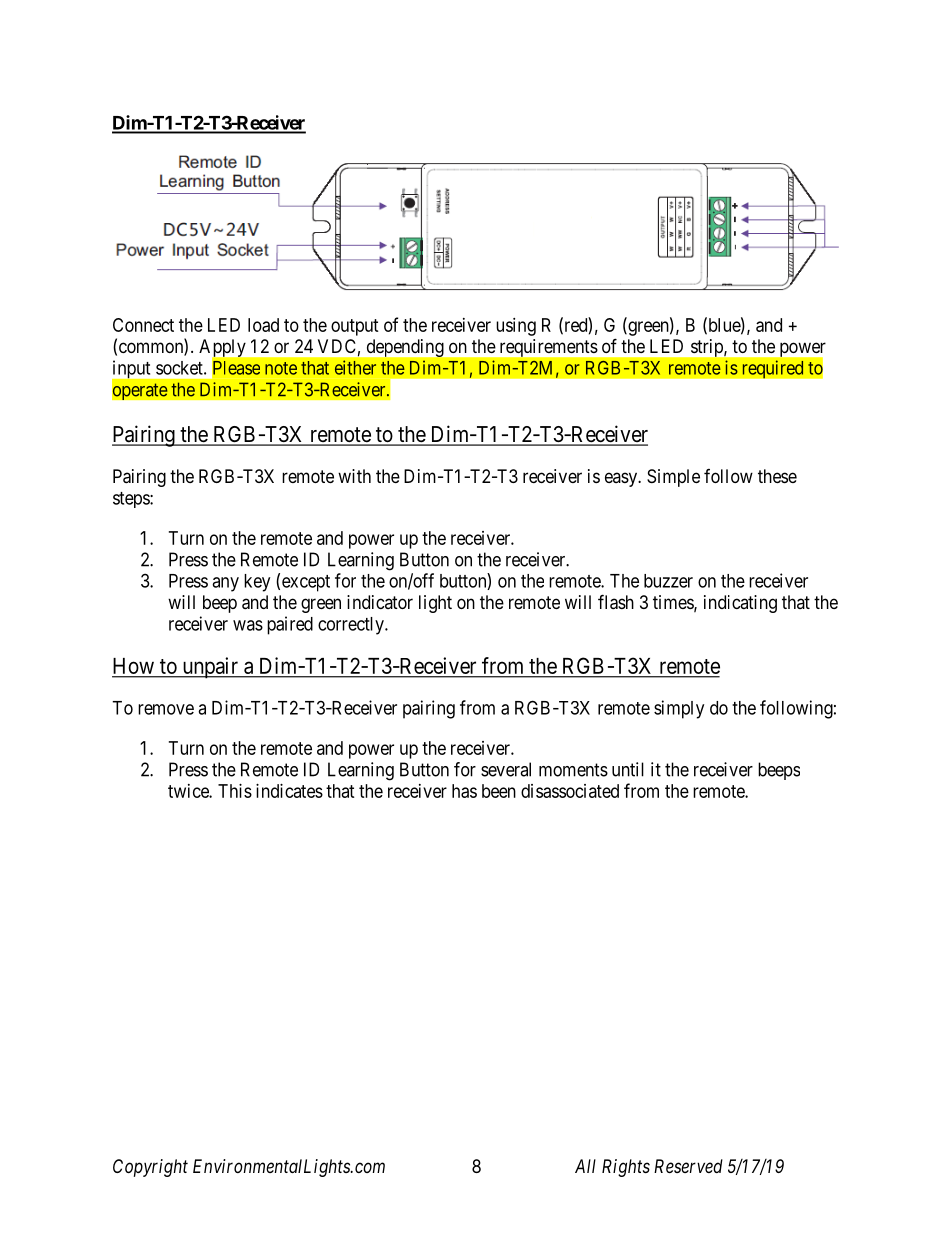  Describe the element at coordinates (626, 1168) in the screenshot. I see `Rights` at that location.
